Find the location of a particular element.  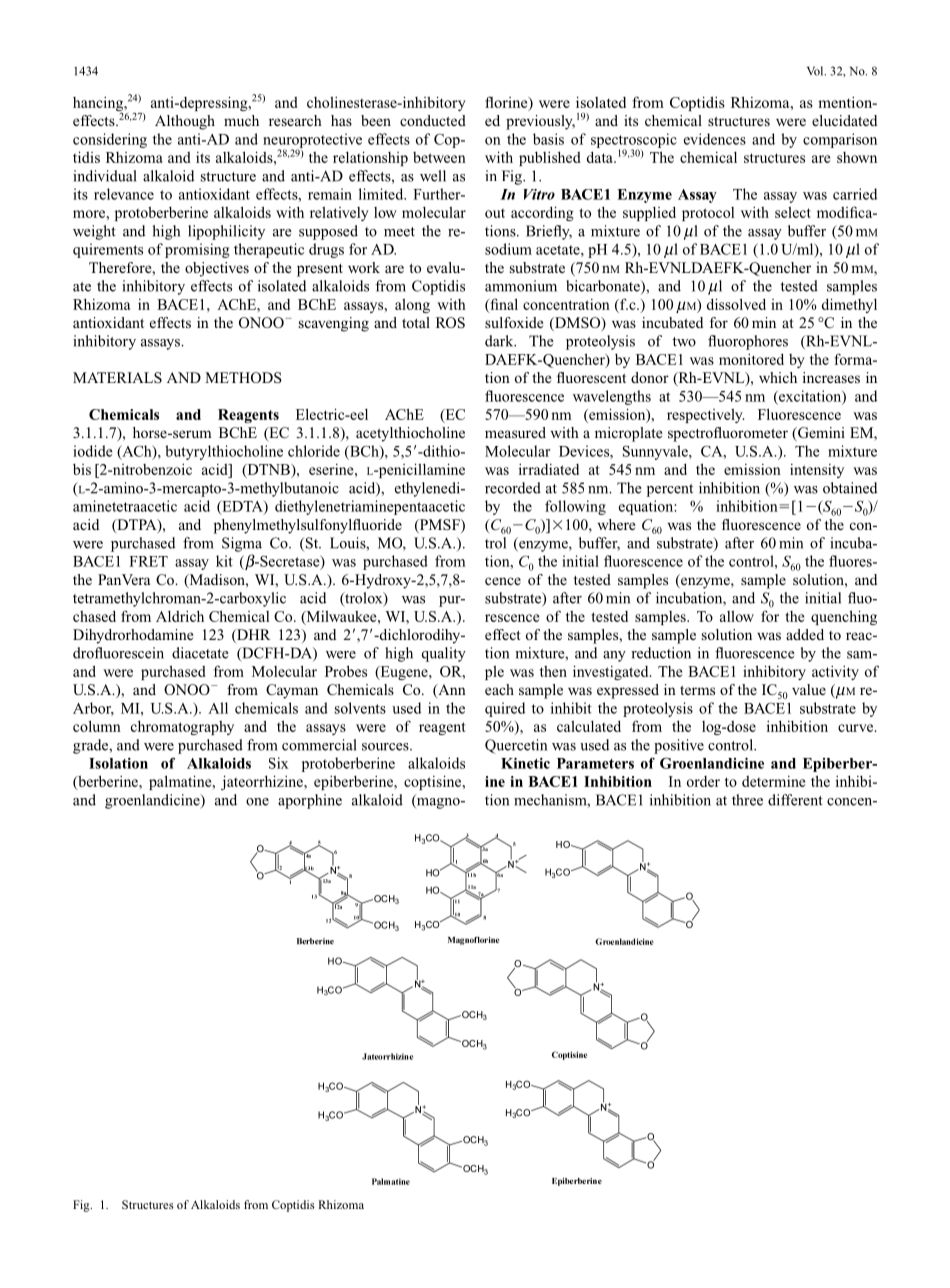

evidences is located at coordinates (715, 139).
